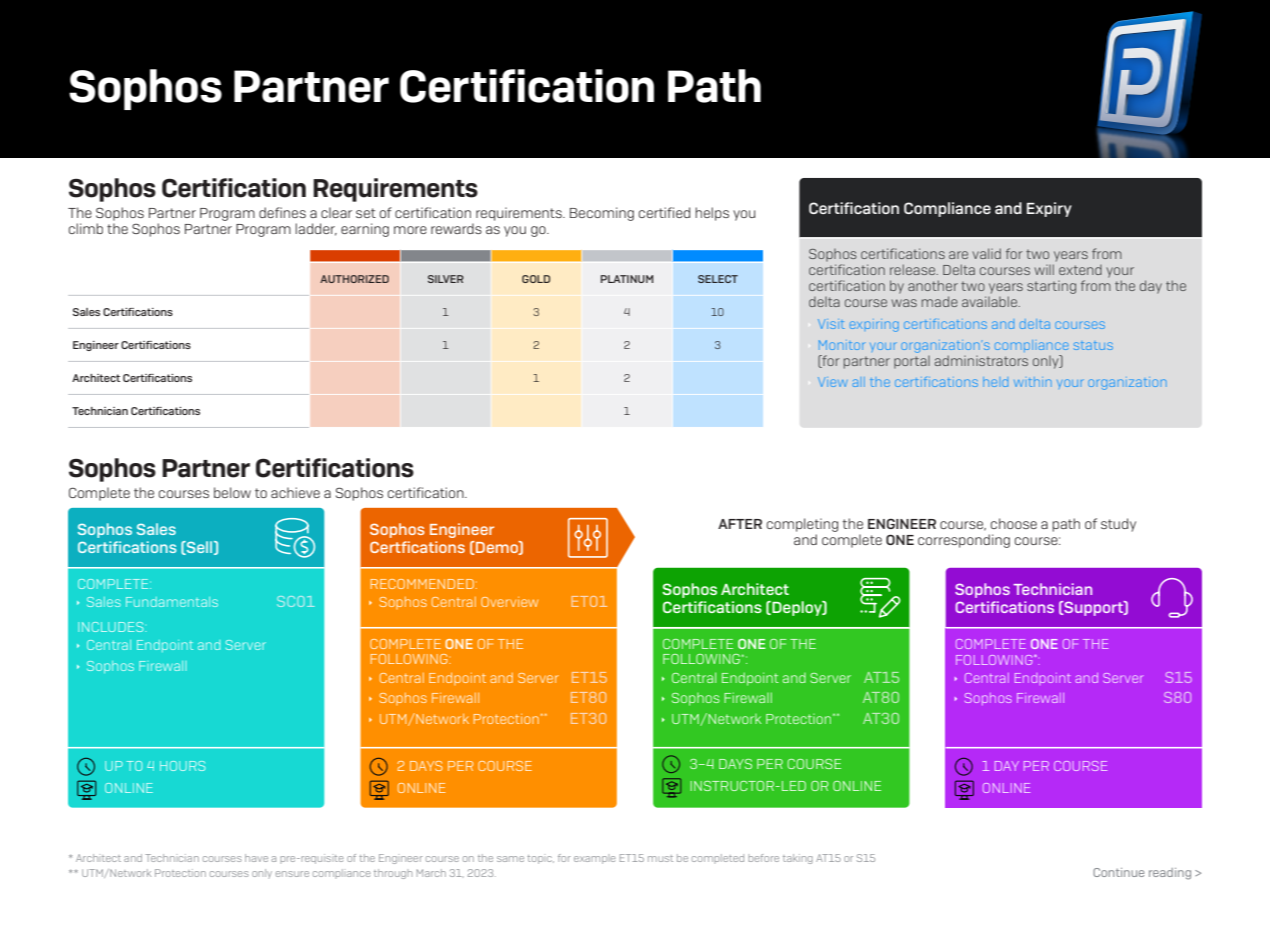 The width and height of the screenshot is (1270, 952). Describe the element at coordinates (1033, 382) in the screenshot. I see `within` at that location.
